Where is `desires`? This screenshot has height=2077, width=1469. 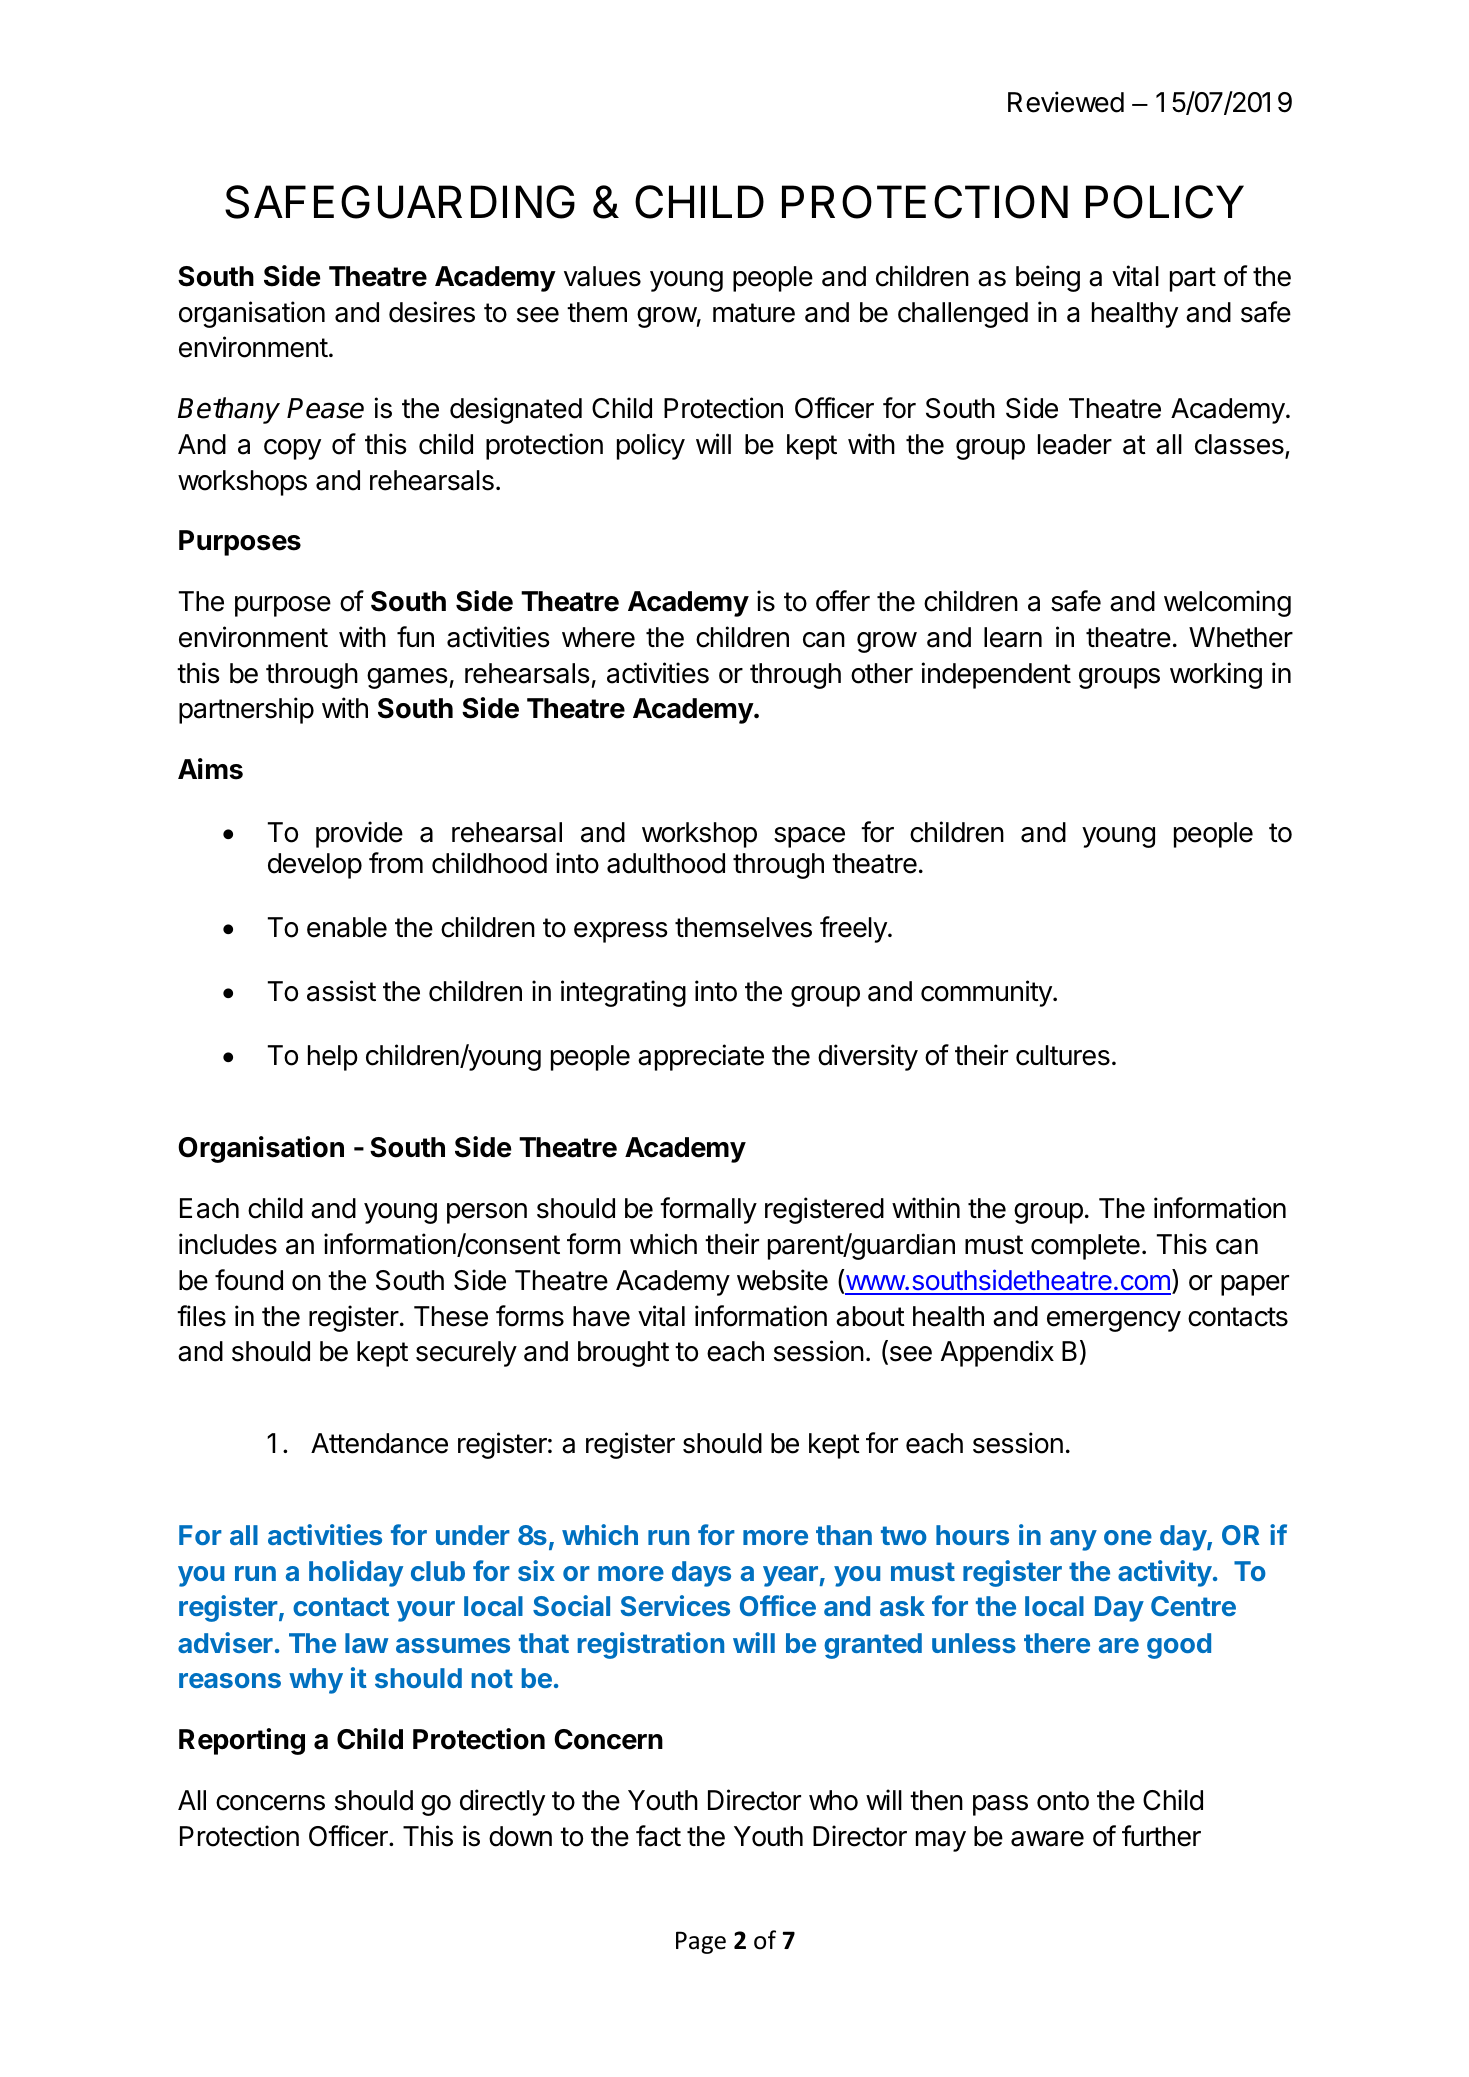
desires is located at coordinates (432, 312).
